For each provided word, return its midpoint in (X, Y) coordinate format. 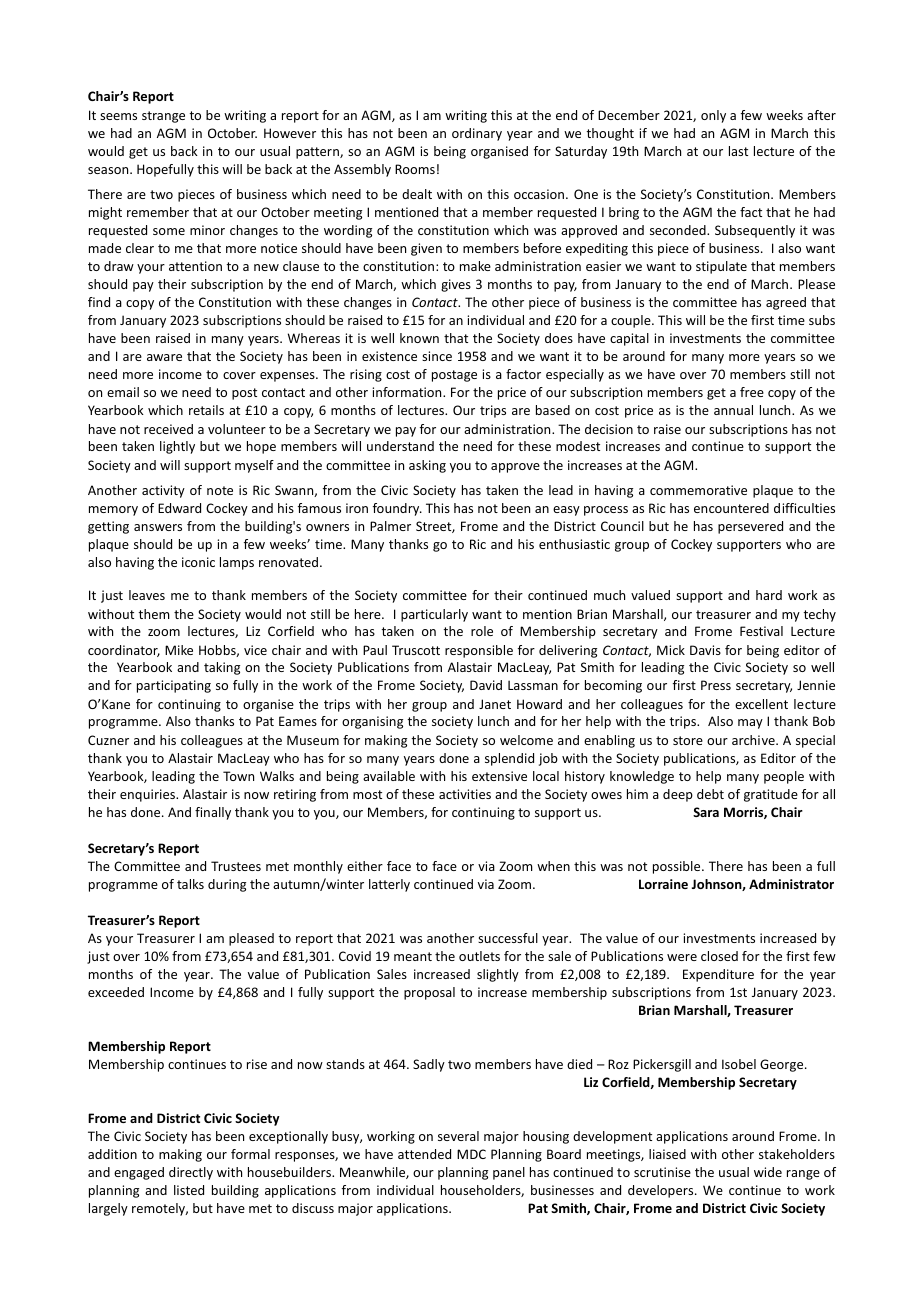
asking (427, 466)
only (713, 116)
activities (465, 794)
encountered (731, 508)
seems (118, 116)
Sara (706, 812)
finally (213, 813)
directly (191, 1173)
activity (163, 491)
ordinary (477, 134)
